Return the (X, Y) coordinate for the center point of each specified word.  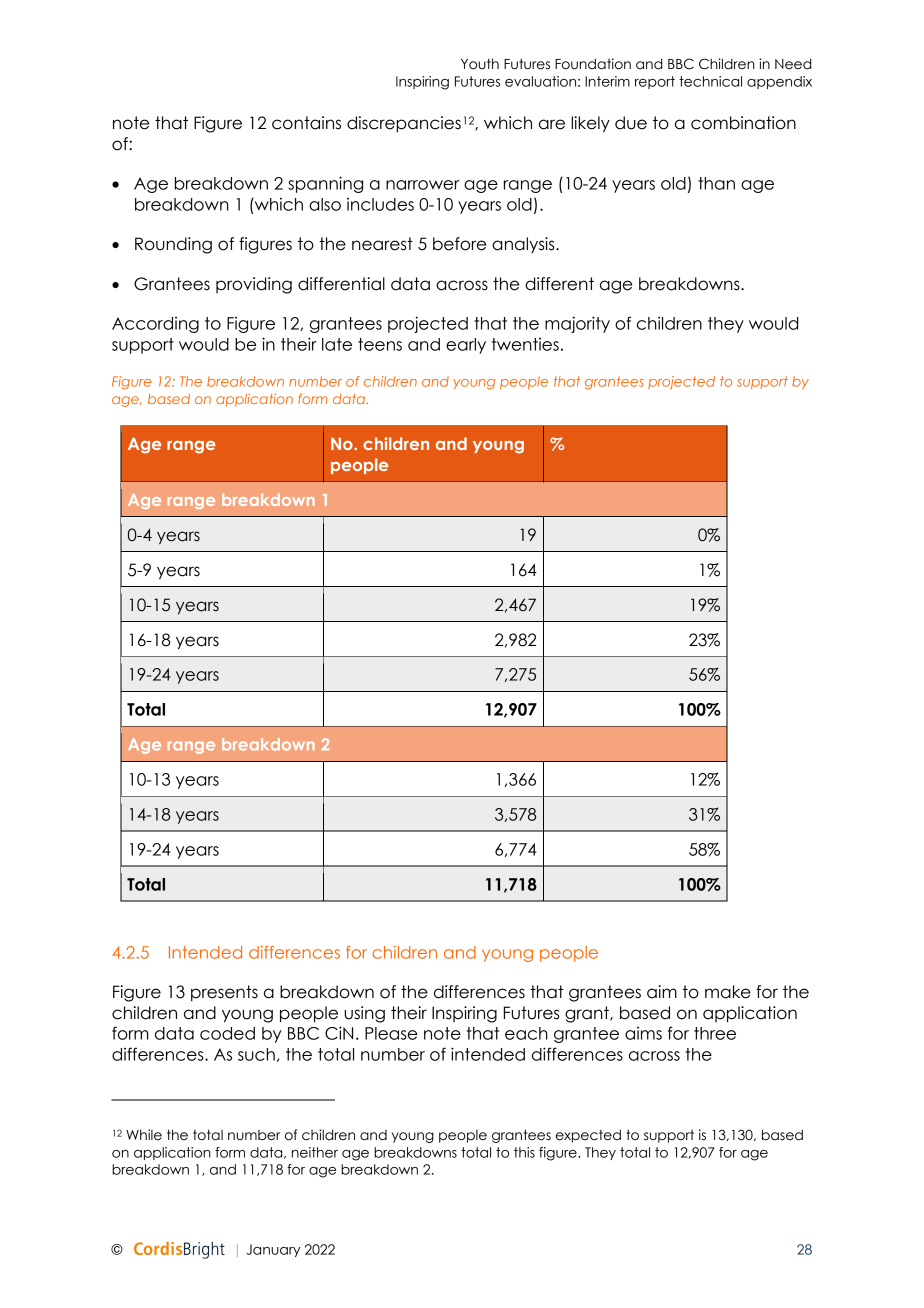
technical (710, 81)
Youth (480, 64)
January (273, 1250)
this (524, 1152)
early (466, 346)
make (728, 992)
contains (306, 123)
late (337, 344)
